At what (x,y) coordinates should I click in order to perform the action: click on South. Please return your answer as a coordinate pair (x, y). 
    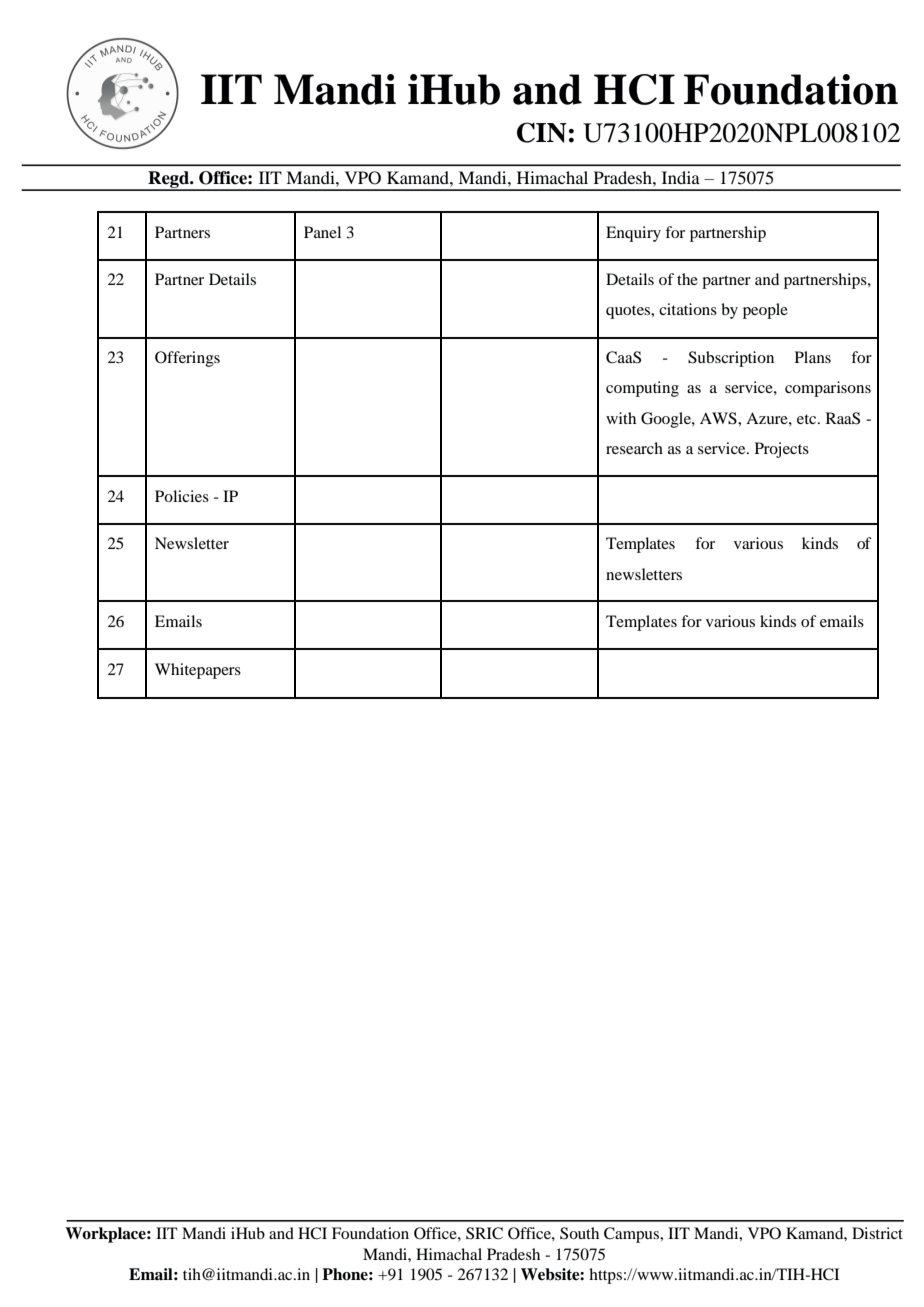
    Looking at the image, I should click on (579, 1233).
